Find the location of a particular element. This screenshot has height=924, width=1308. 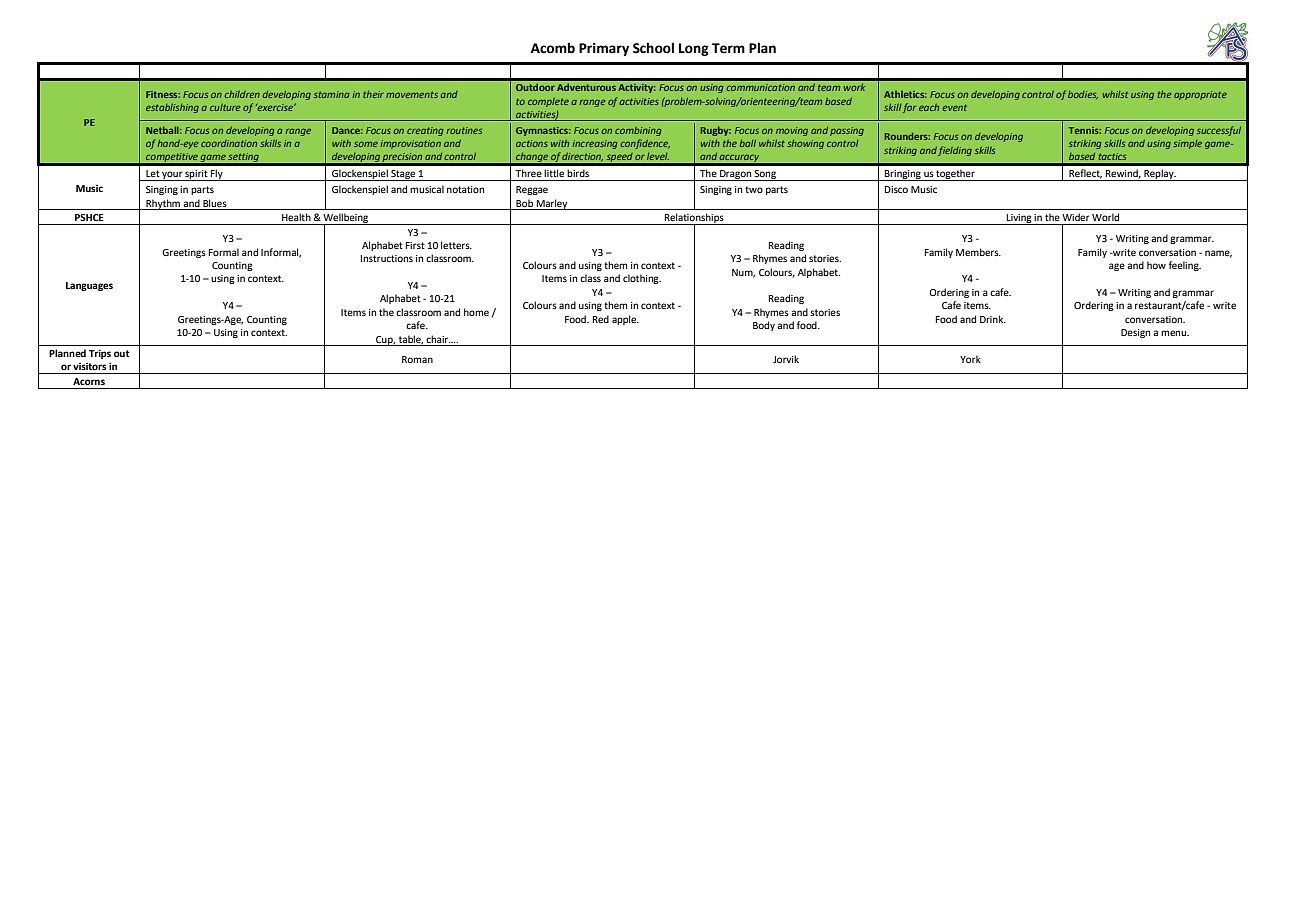

School is located at coordinates (653, 48).
